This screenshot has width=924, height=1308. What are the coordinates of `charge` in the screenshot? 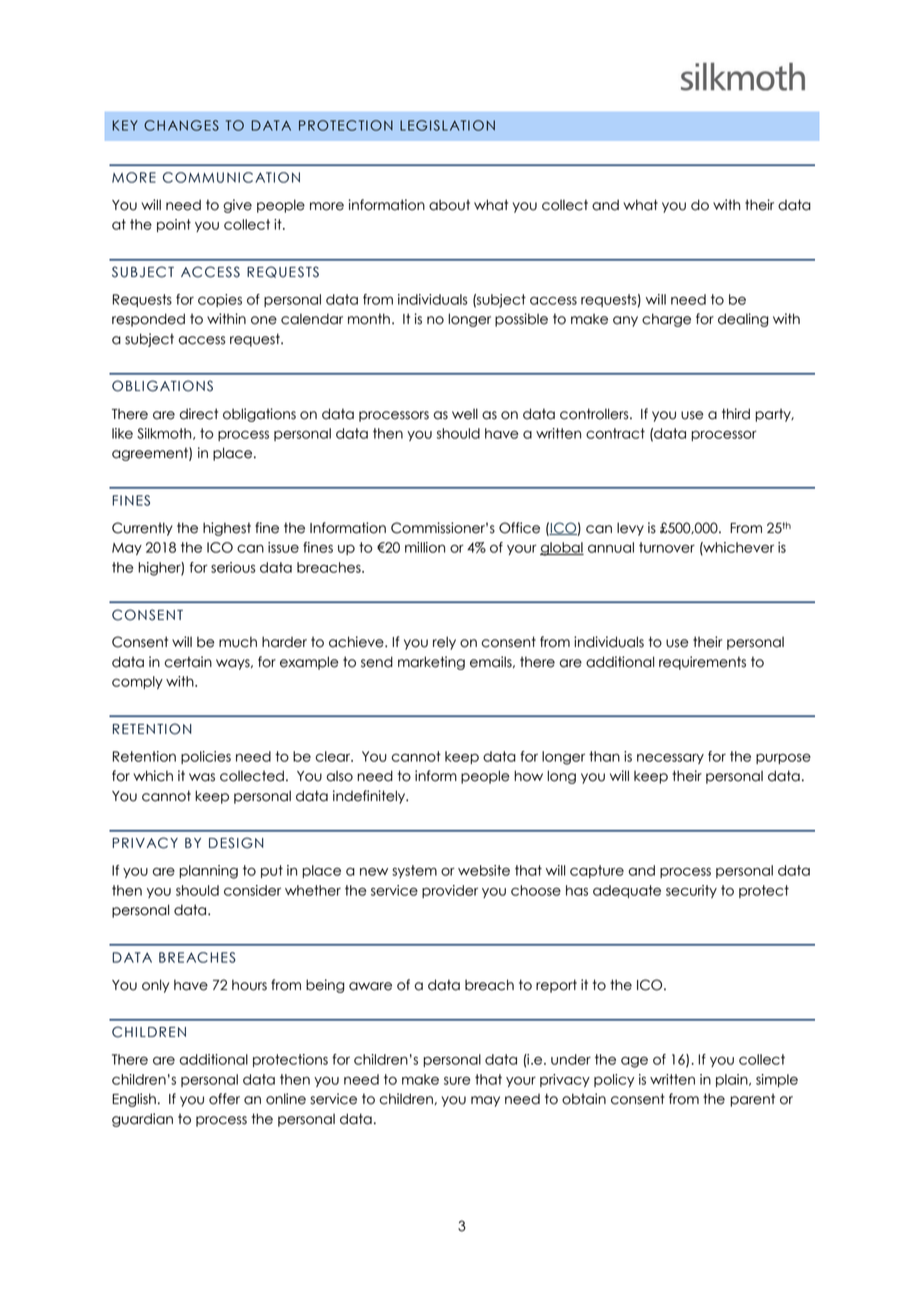 It's located at (666, 320).
